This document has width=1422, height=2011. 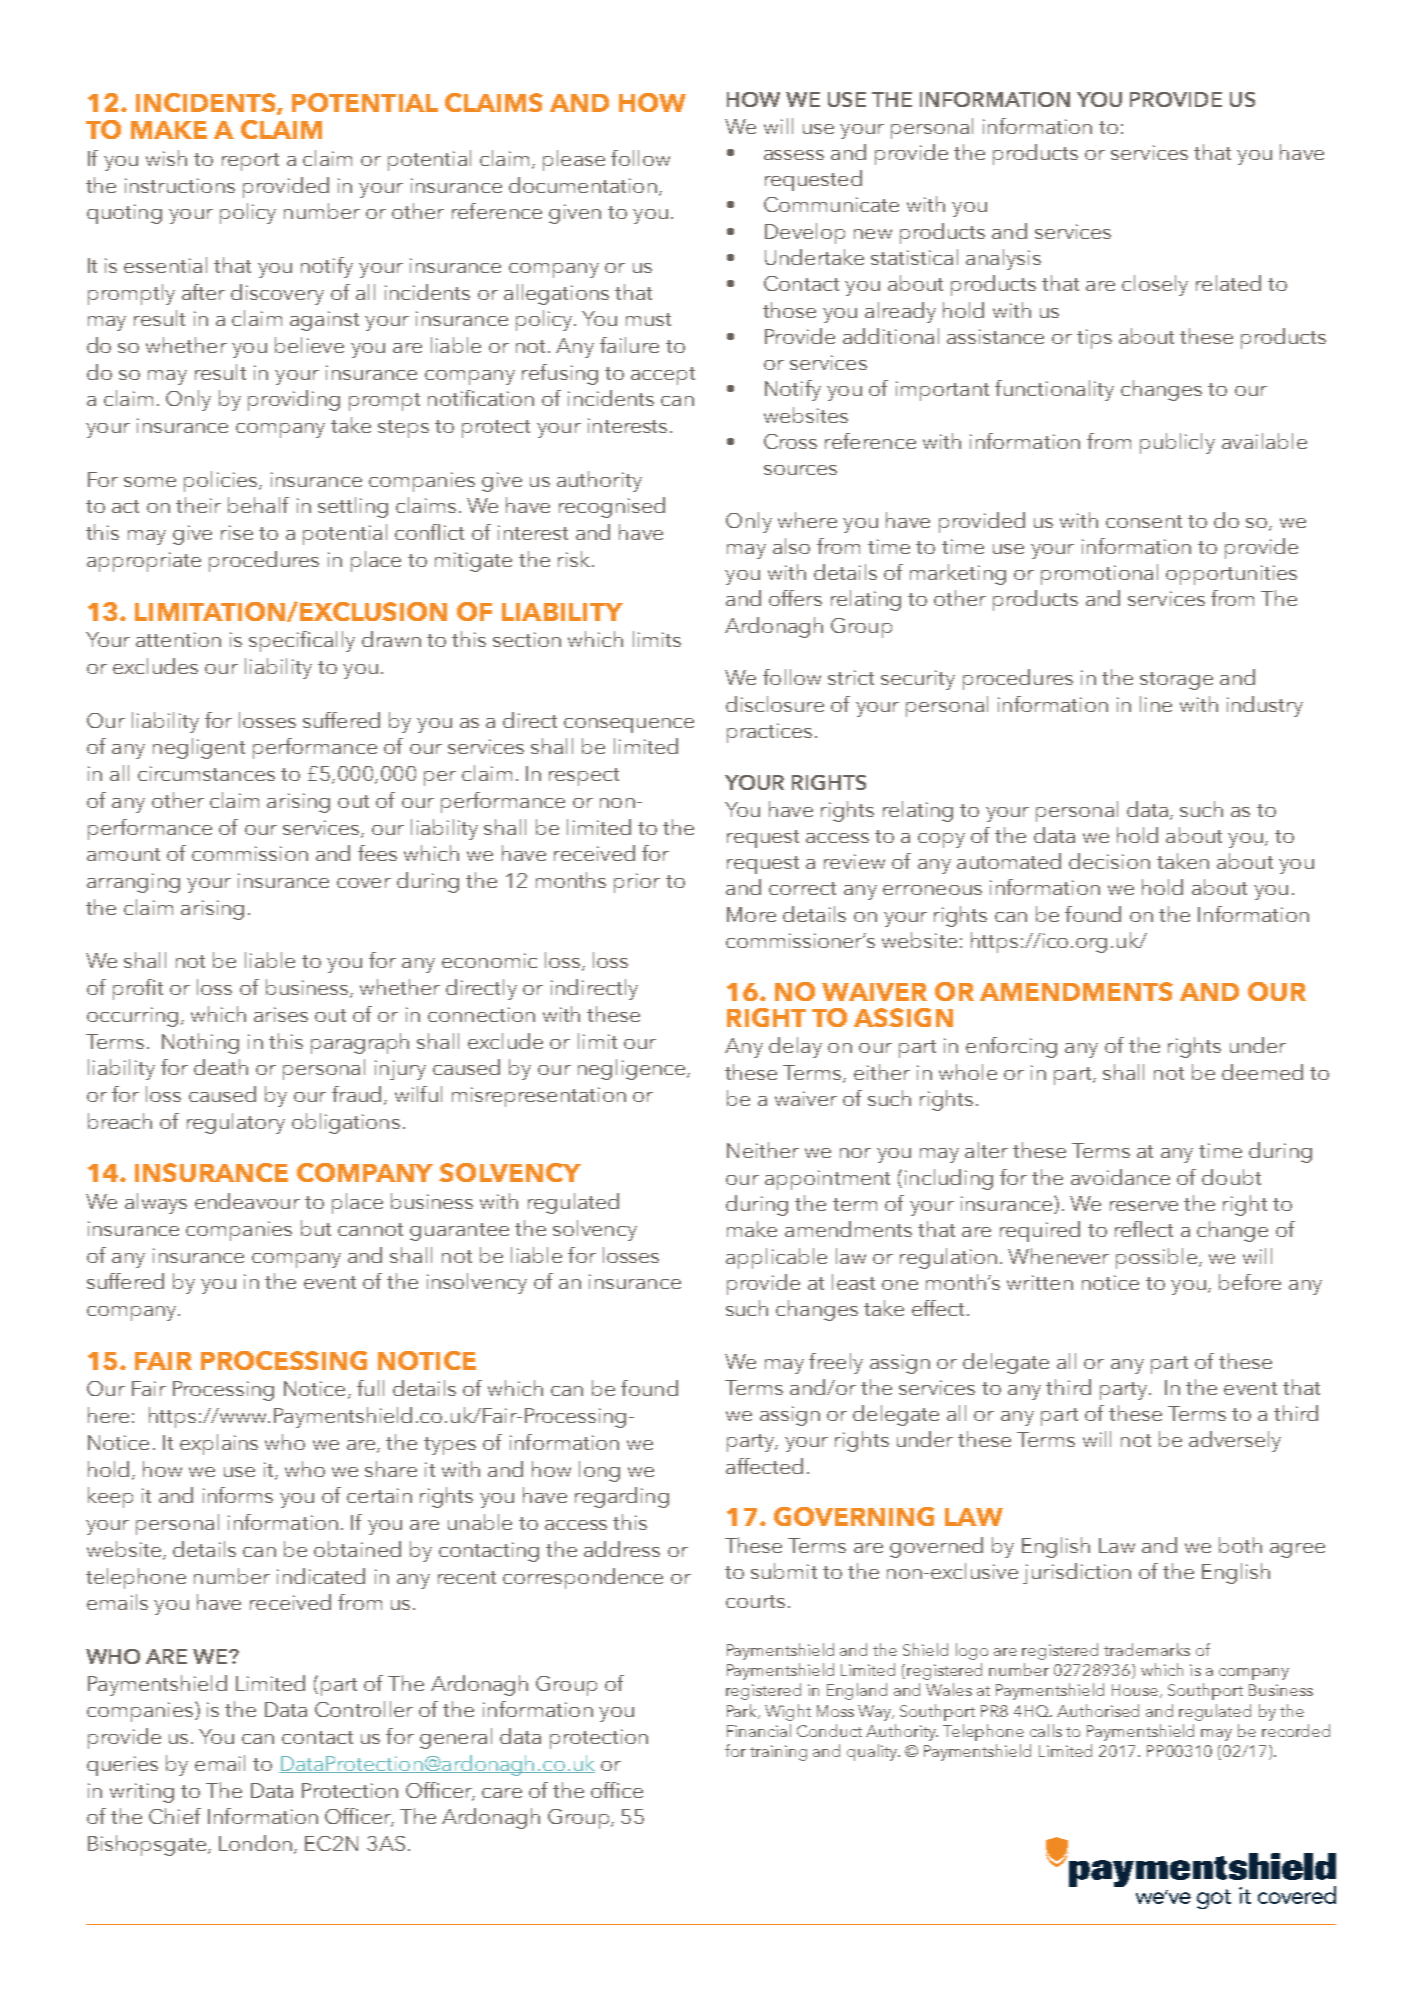 What do you see at coordinates (1235, 1441) in the document?
I see `adversely` at bounding box center [1235, 1441].
